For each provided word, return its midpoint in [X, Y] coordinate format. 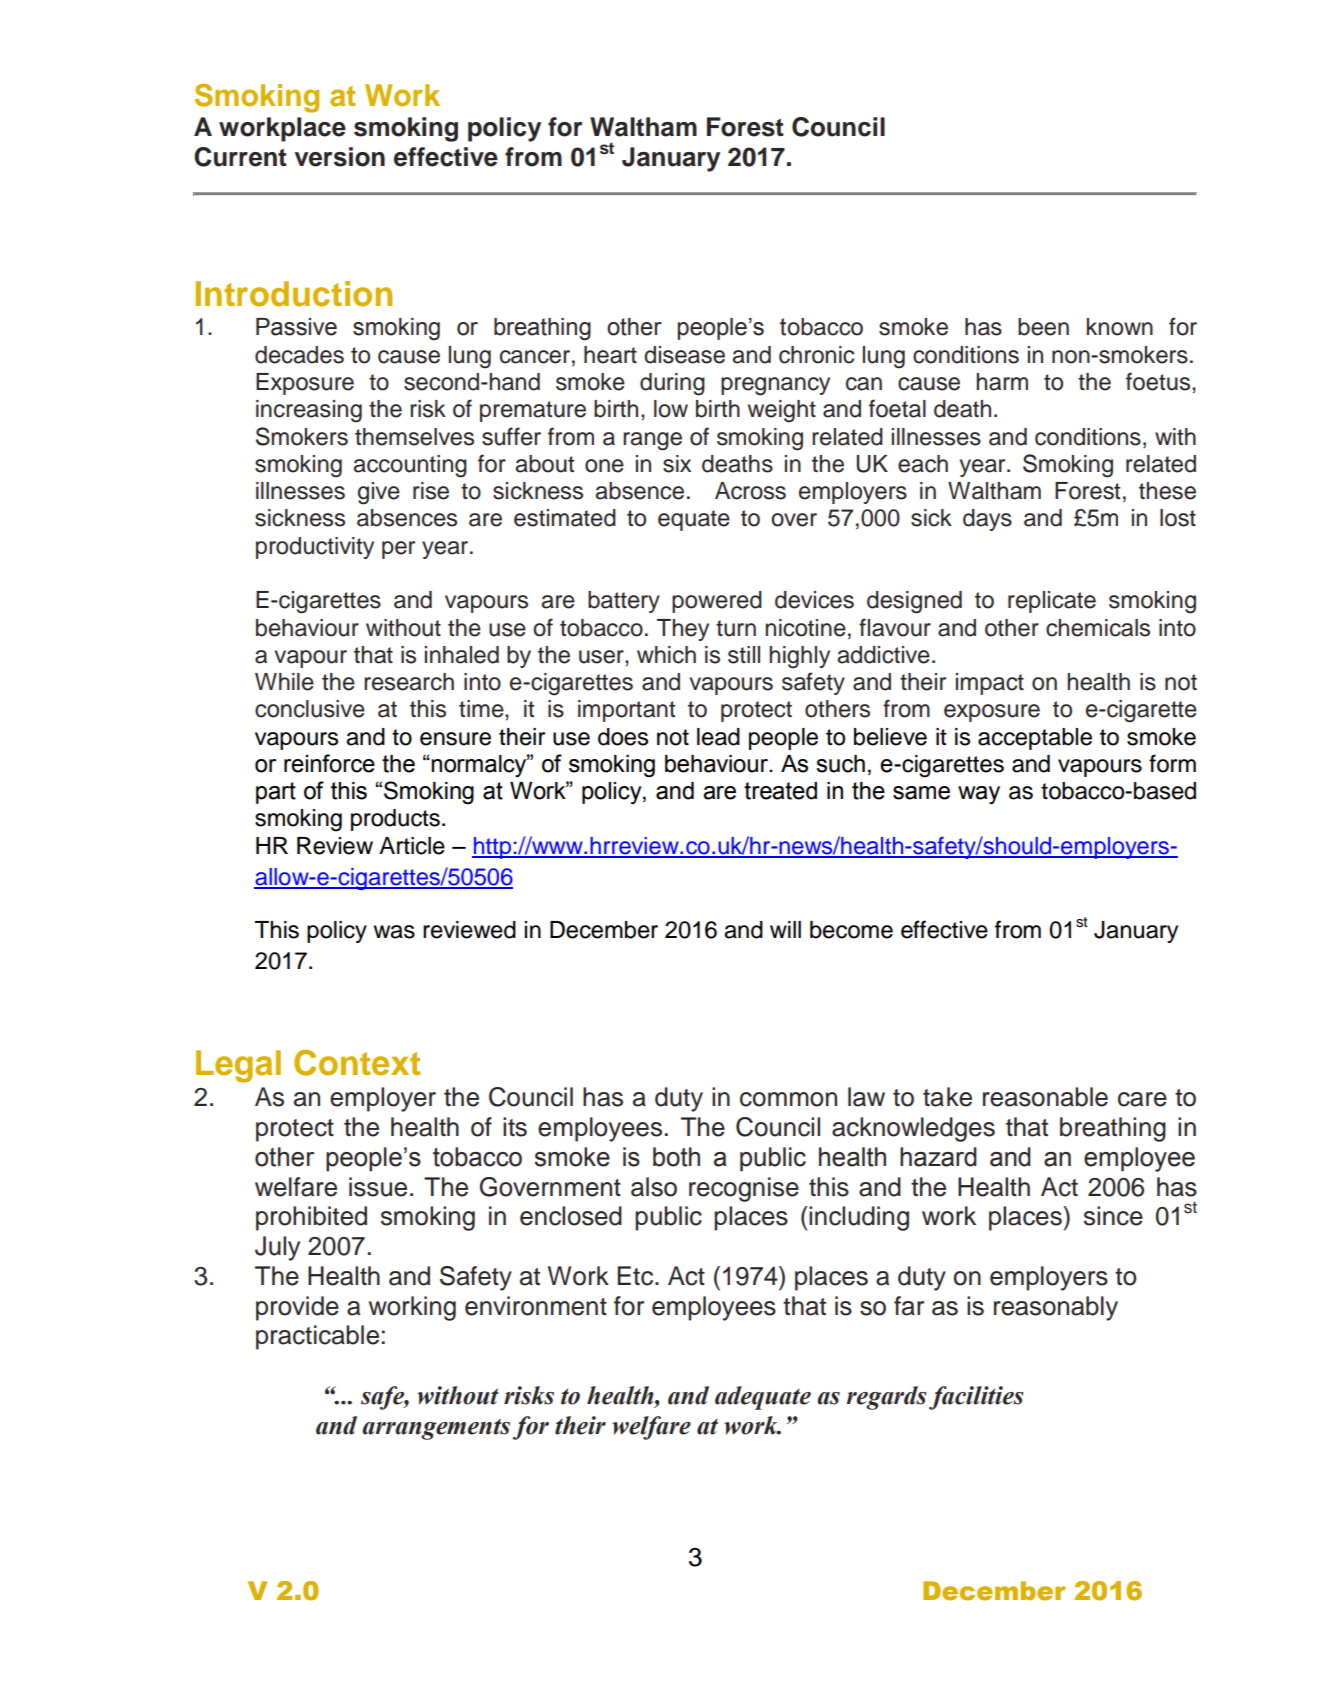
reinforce [329, 763]
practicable [317, 1337]
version [340, 157]
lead [718, 737]
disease [684, 355]
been [1043, 327]
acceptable [1035, 739]
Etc [635, 1276]
